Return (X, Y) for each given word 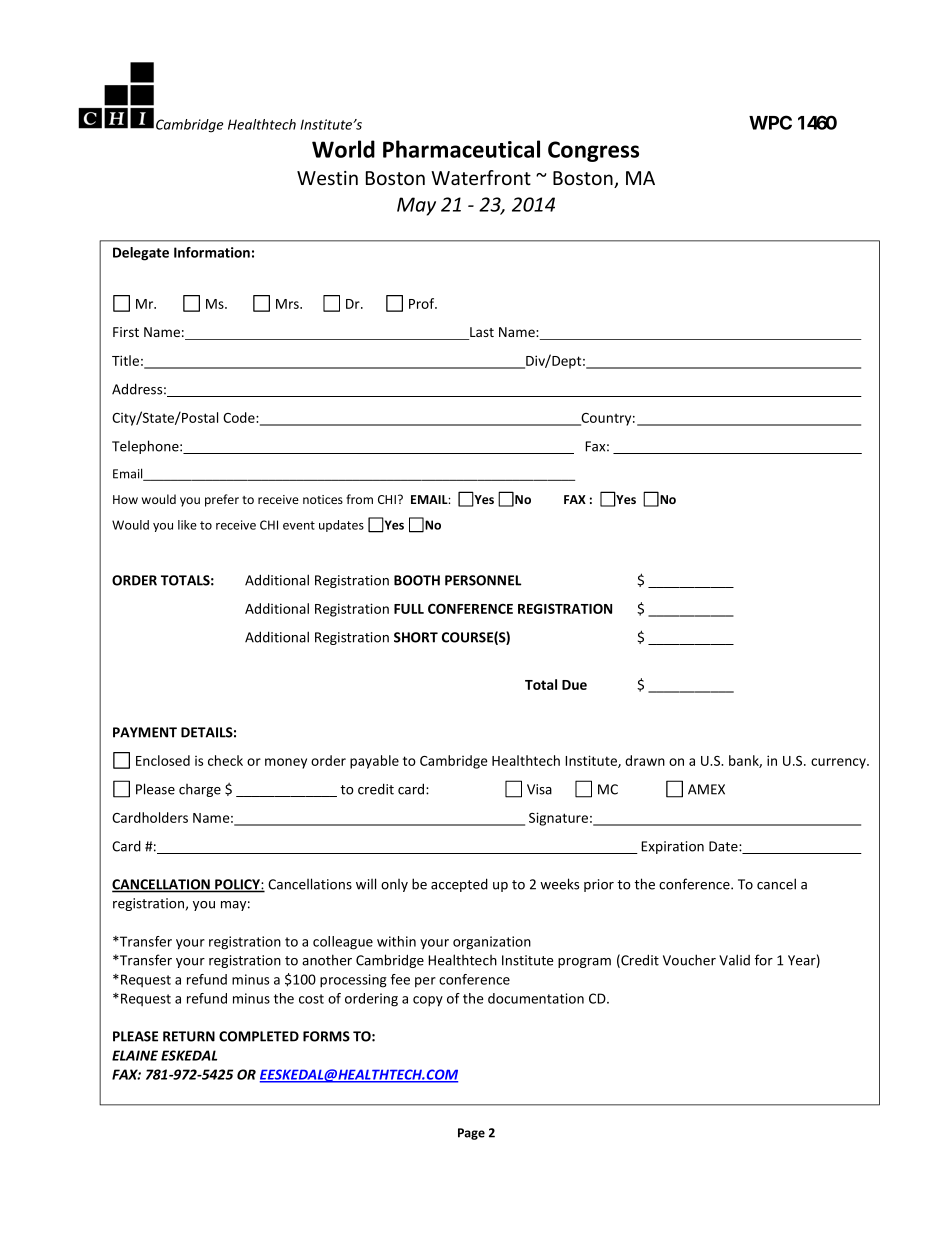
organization (492, 943)
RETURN (189, 1036)
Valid (734, 960)
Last (481, 333)
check (225, 760)
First (126, 332)
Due (574, 685)
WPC (770, 122)
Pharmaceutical (461, 149)
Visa (539, 789)
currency (839, 763)
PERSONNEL (483, 580)
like (187, 525)
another (327, 960)
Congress (593, 151)
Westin (327, 178)
